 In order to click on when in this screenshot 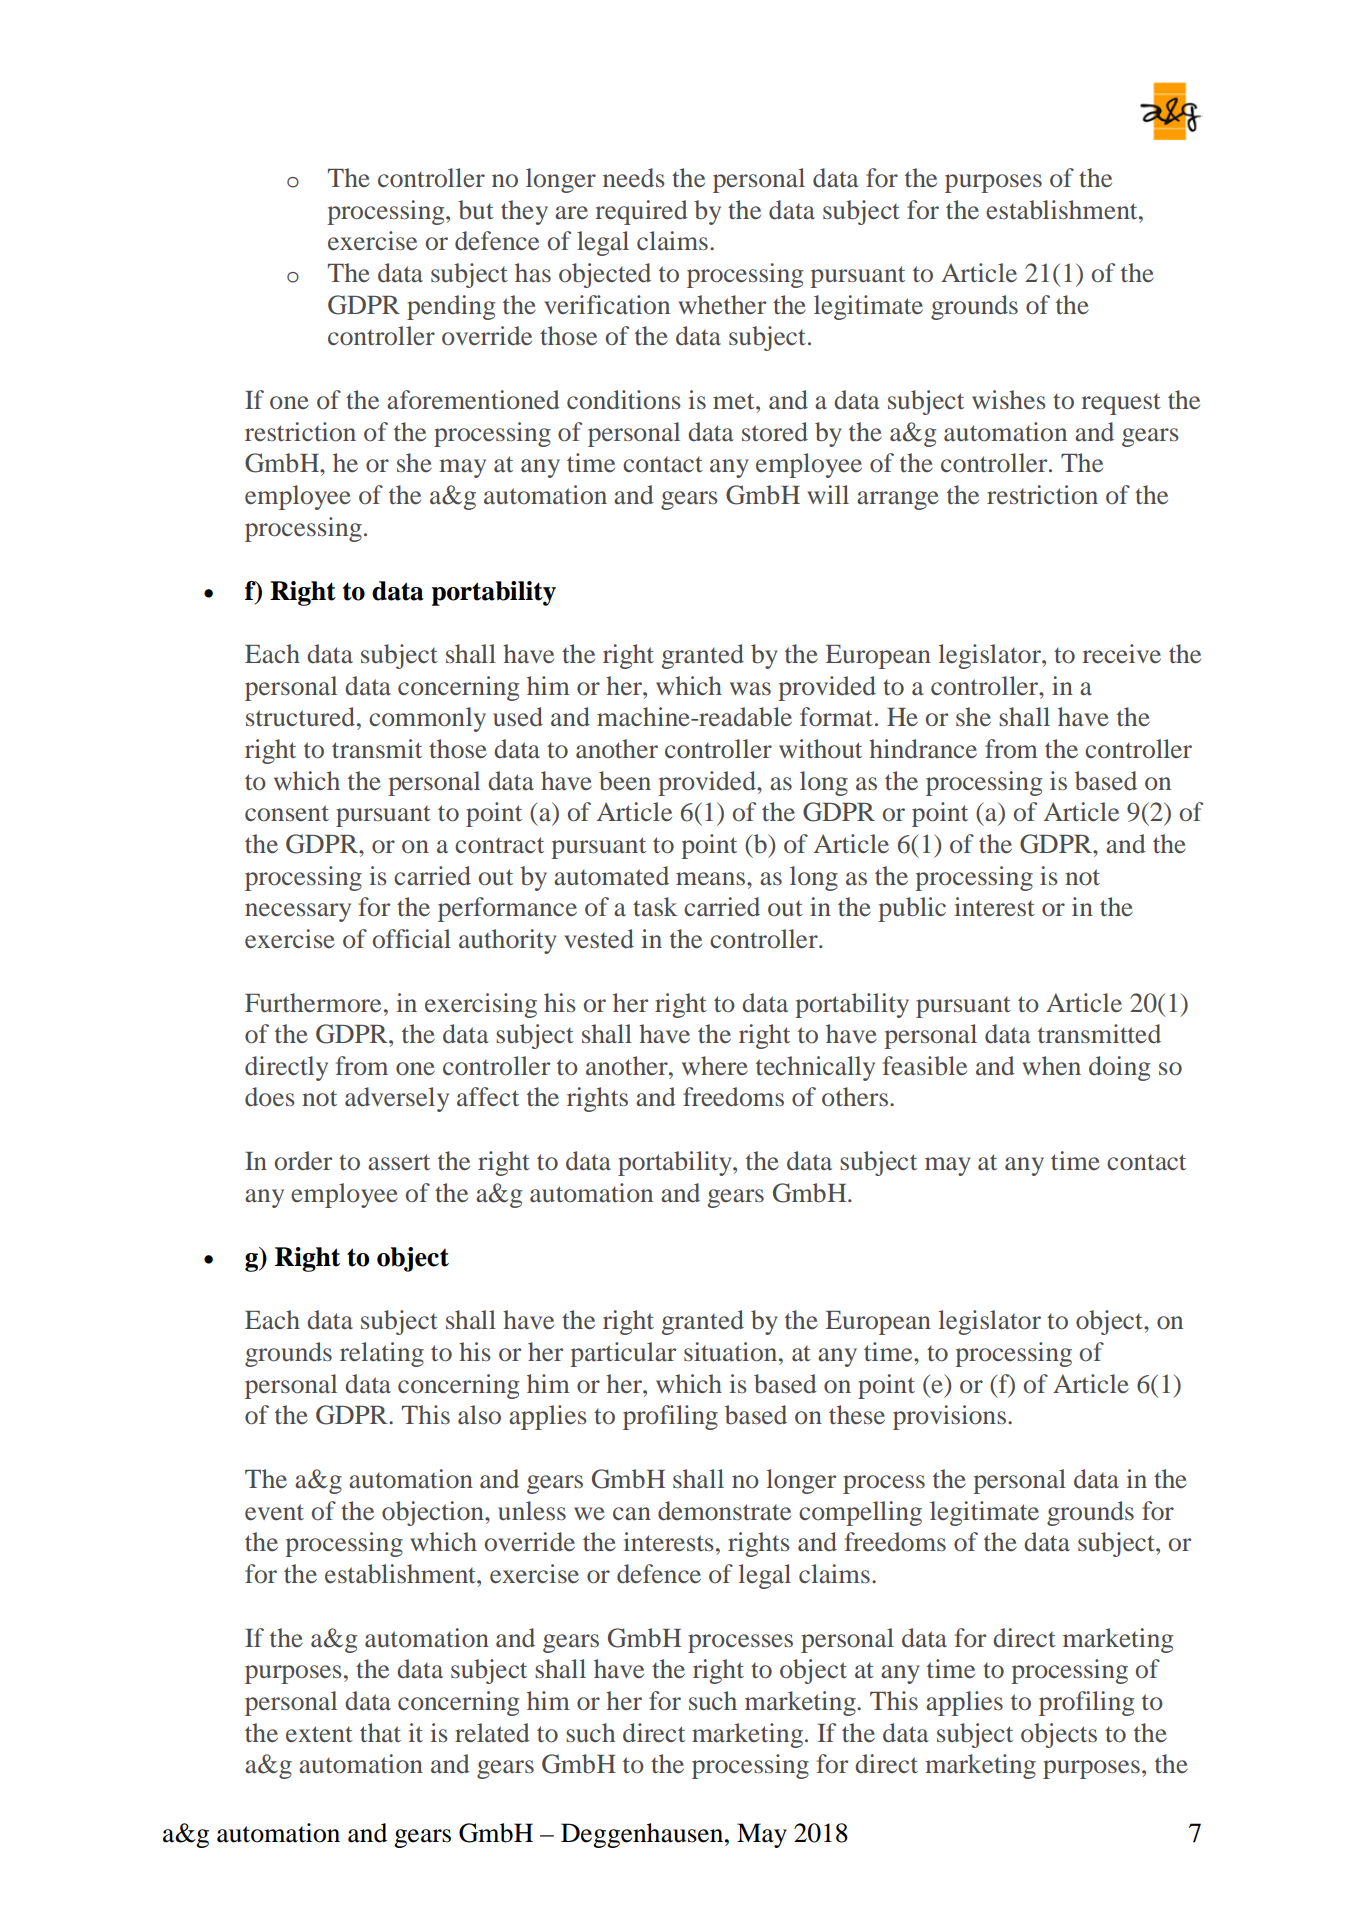, I will do `click(1051, 1065)`.
